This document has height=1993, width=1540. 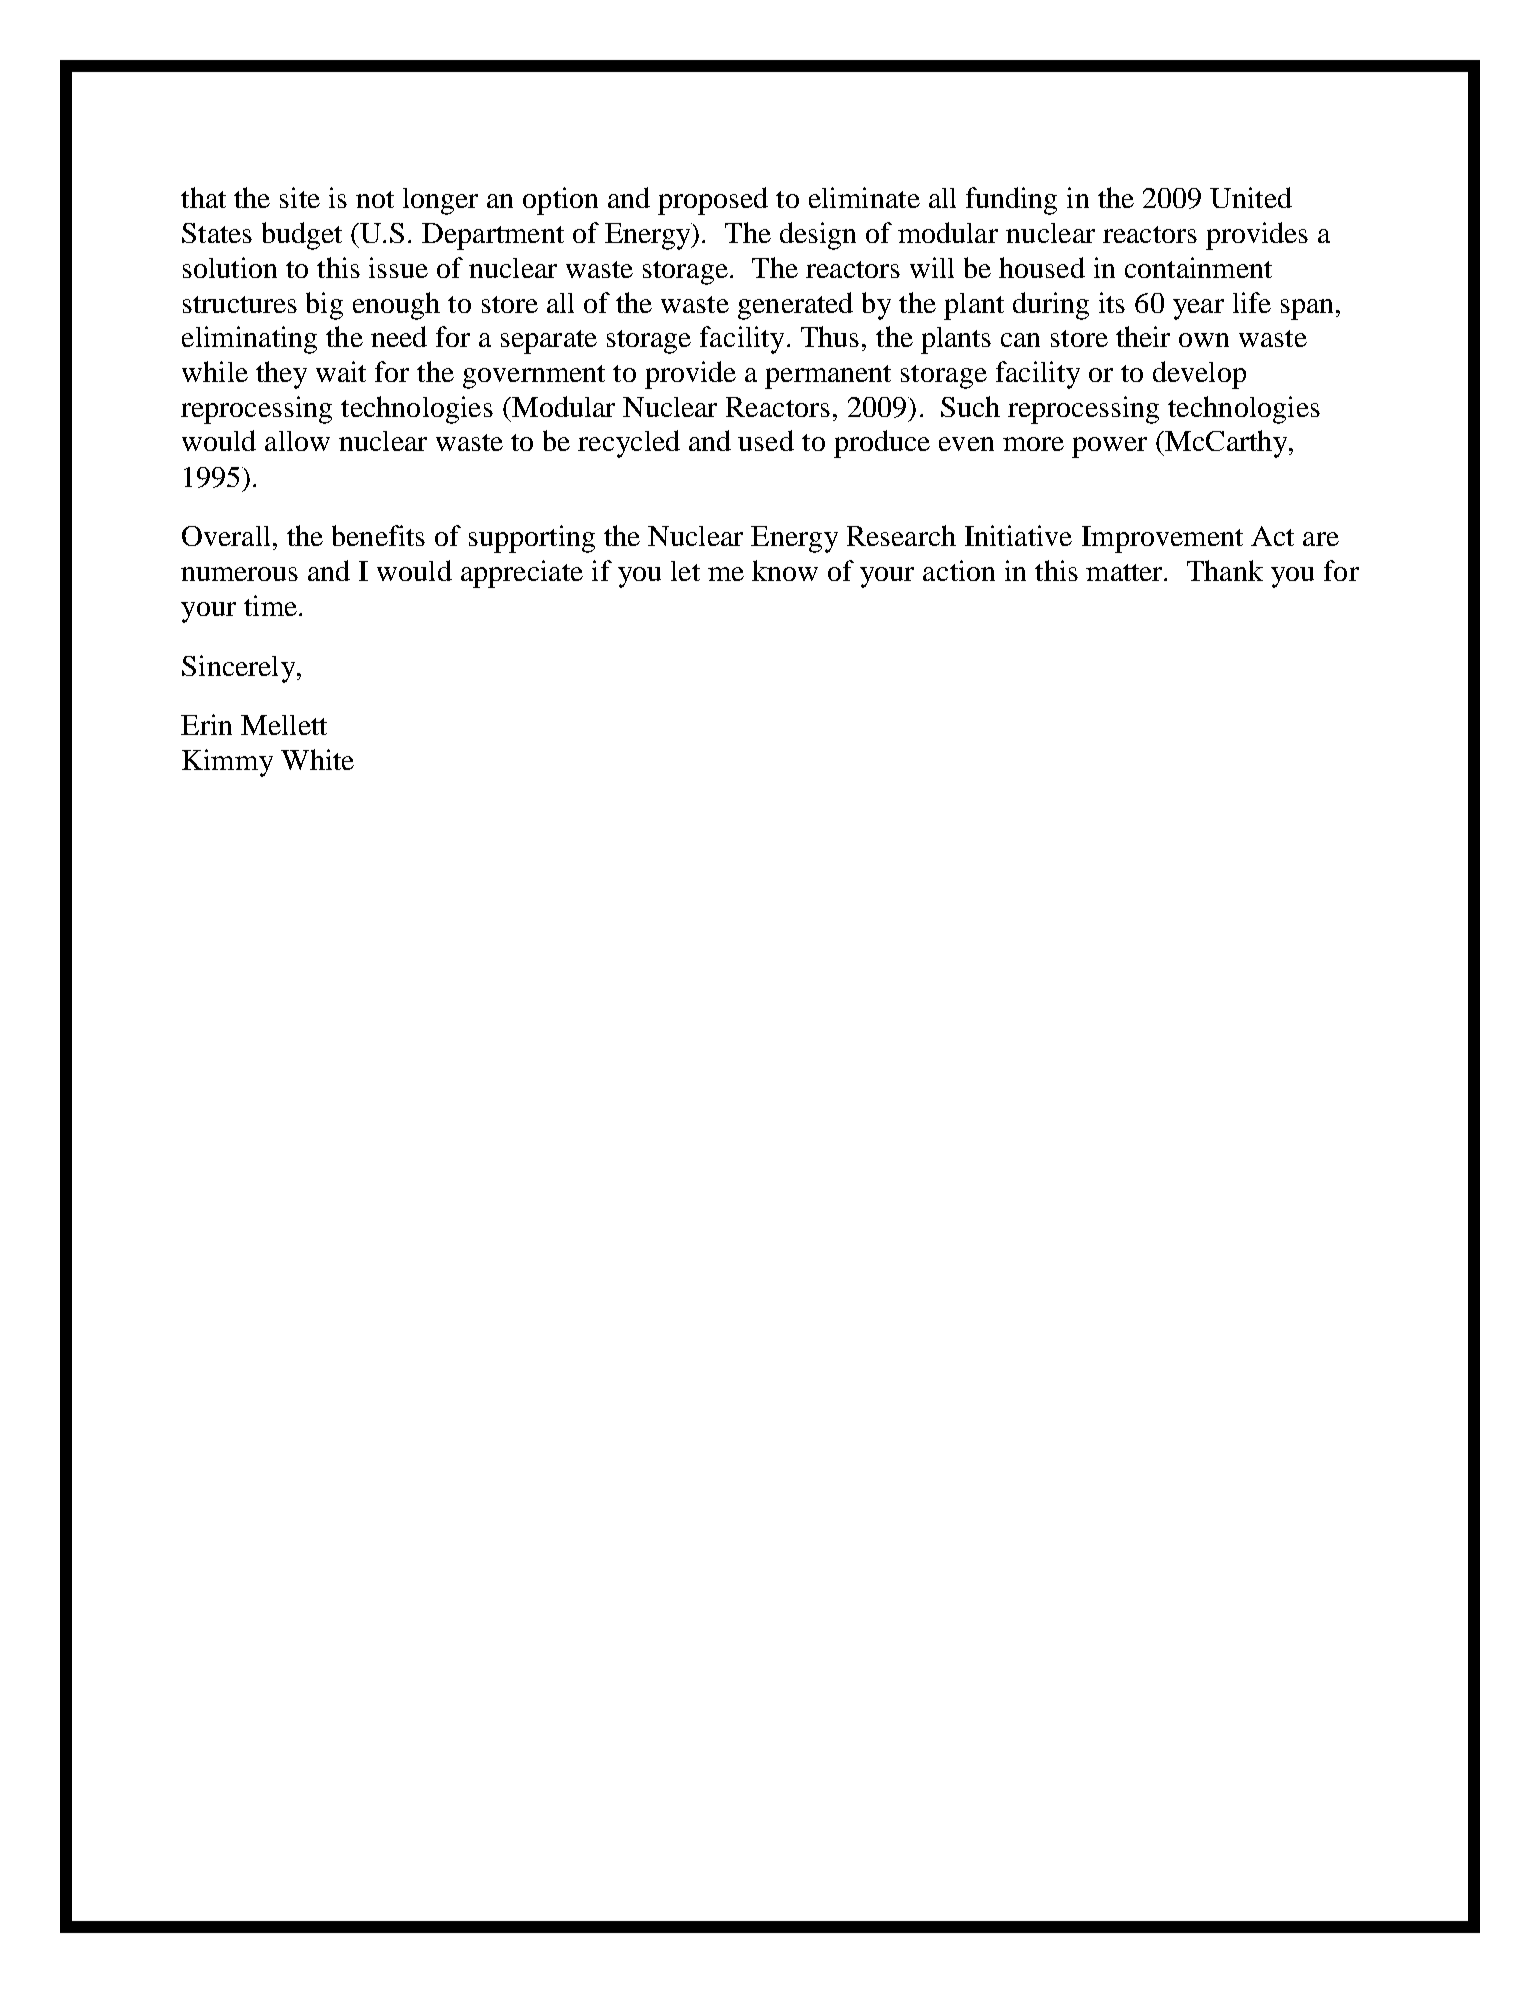 I want to click on White, so click(x=317, y=759).
